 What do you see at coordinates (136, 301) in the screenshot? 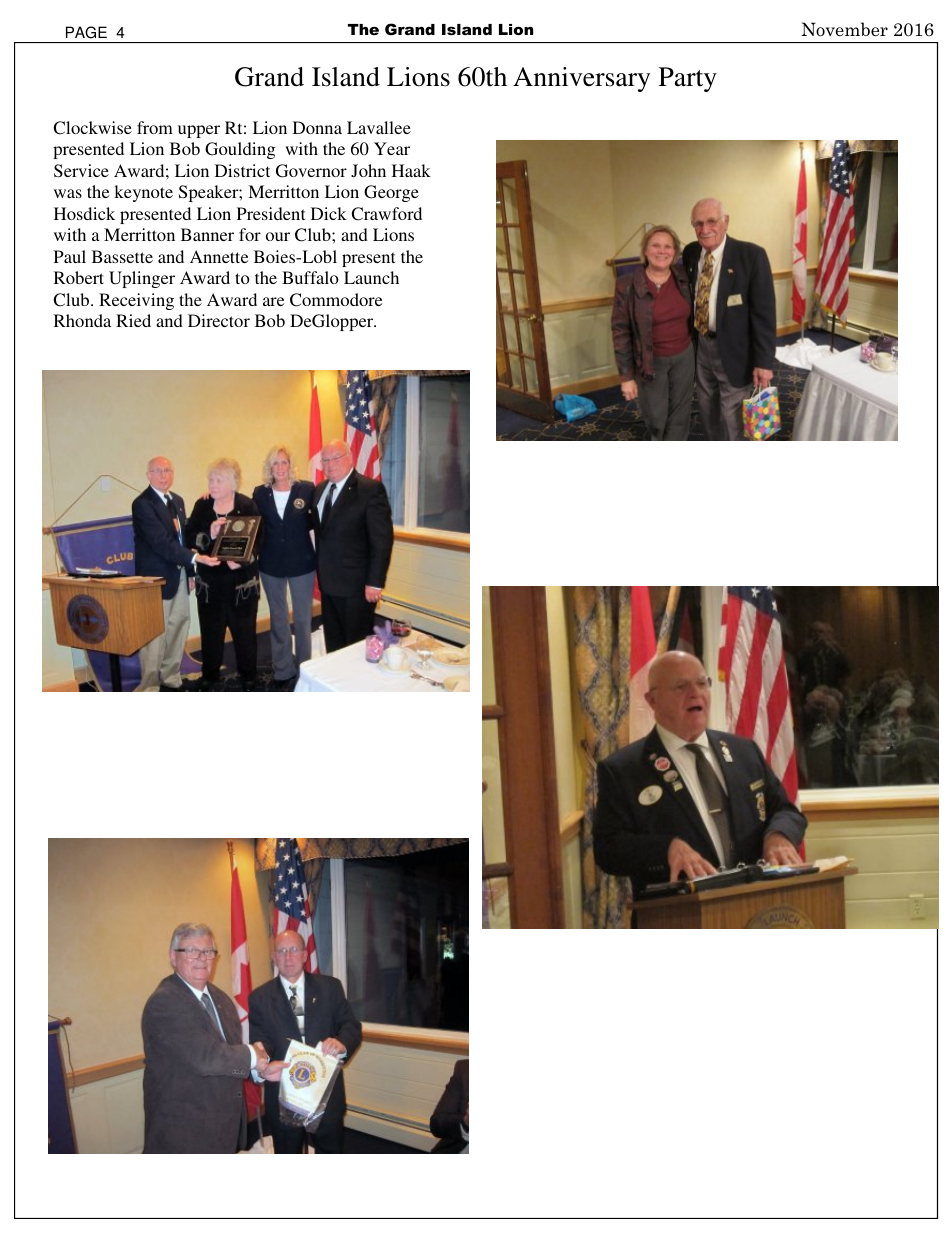
I see `Receiving` at bounding box center [136, 301].
